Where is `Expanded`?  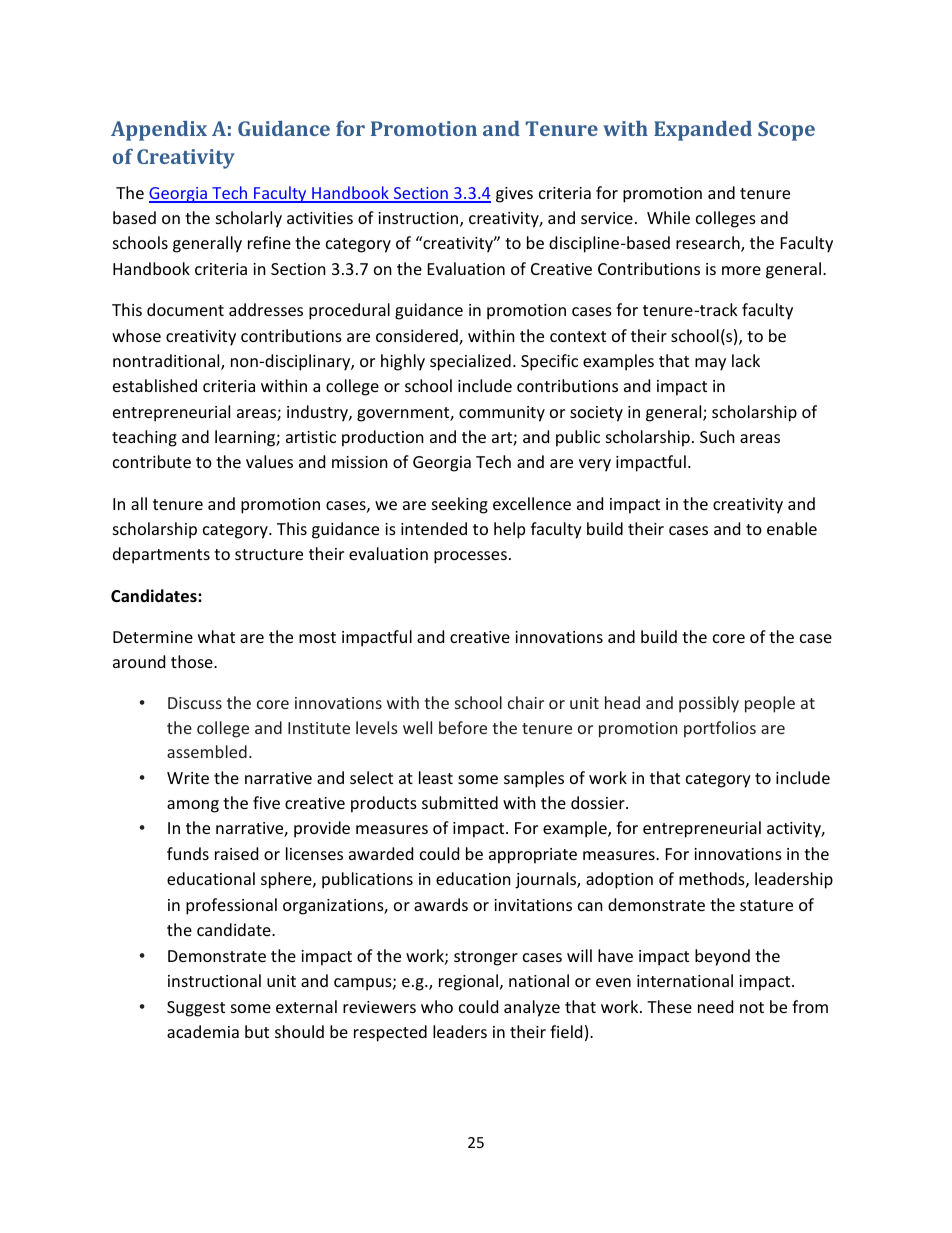
Expanded is located at coordinates (703, 131).
